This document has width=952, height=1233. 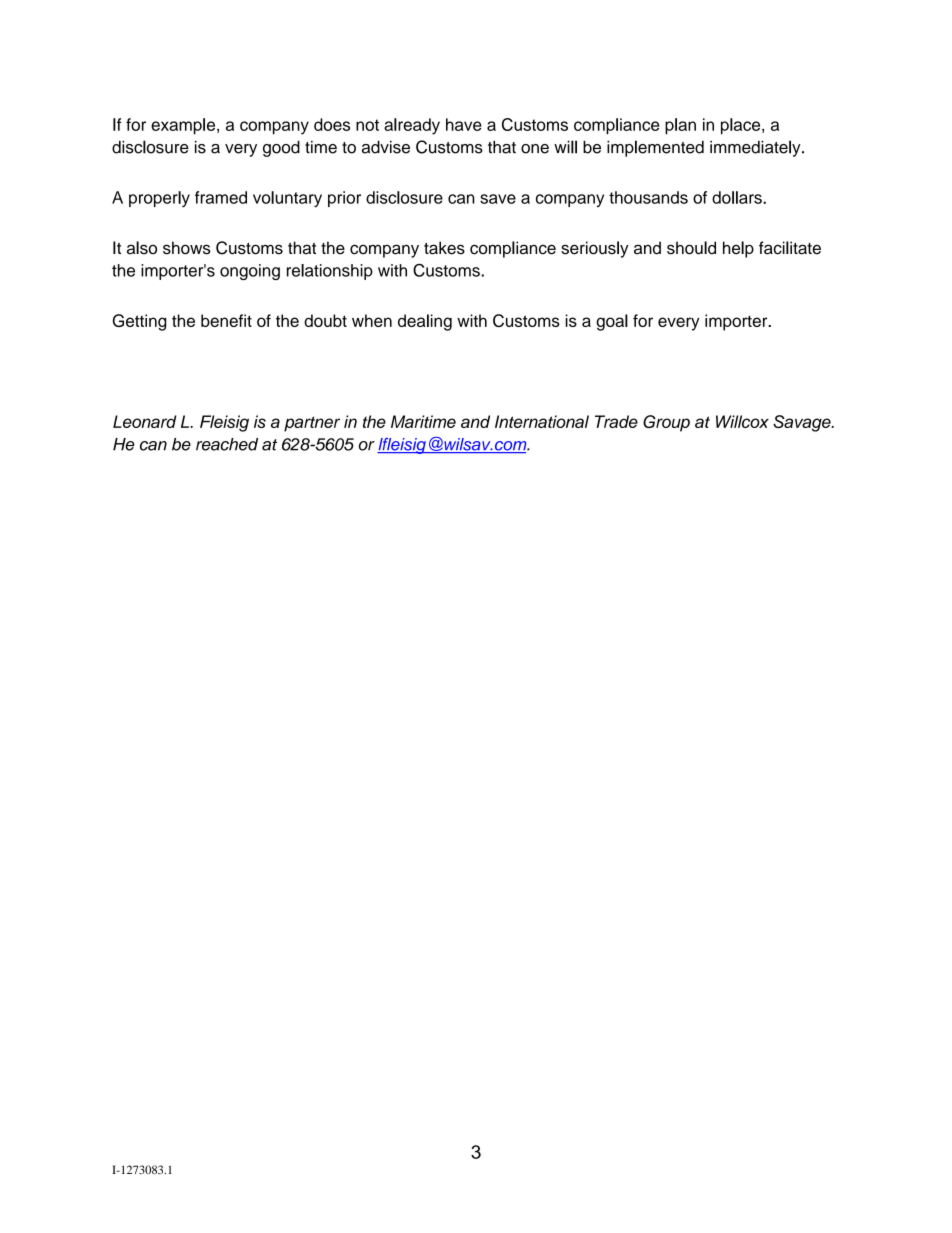 I want to click on shows, so click(x=187, y=248).
